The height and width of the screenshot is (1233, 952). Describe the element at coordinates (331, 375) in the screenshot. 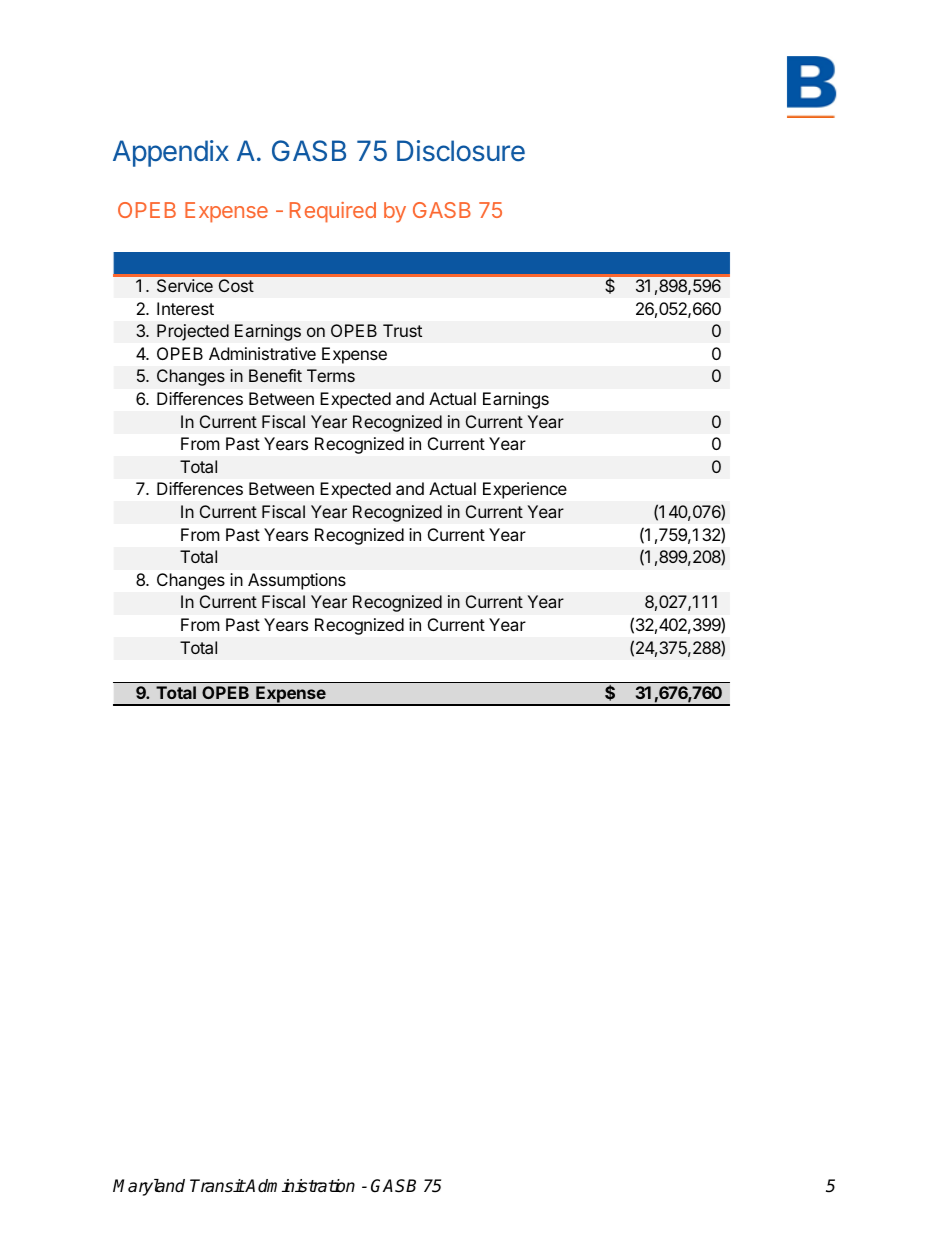

I see `Terms` at that location.
